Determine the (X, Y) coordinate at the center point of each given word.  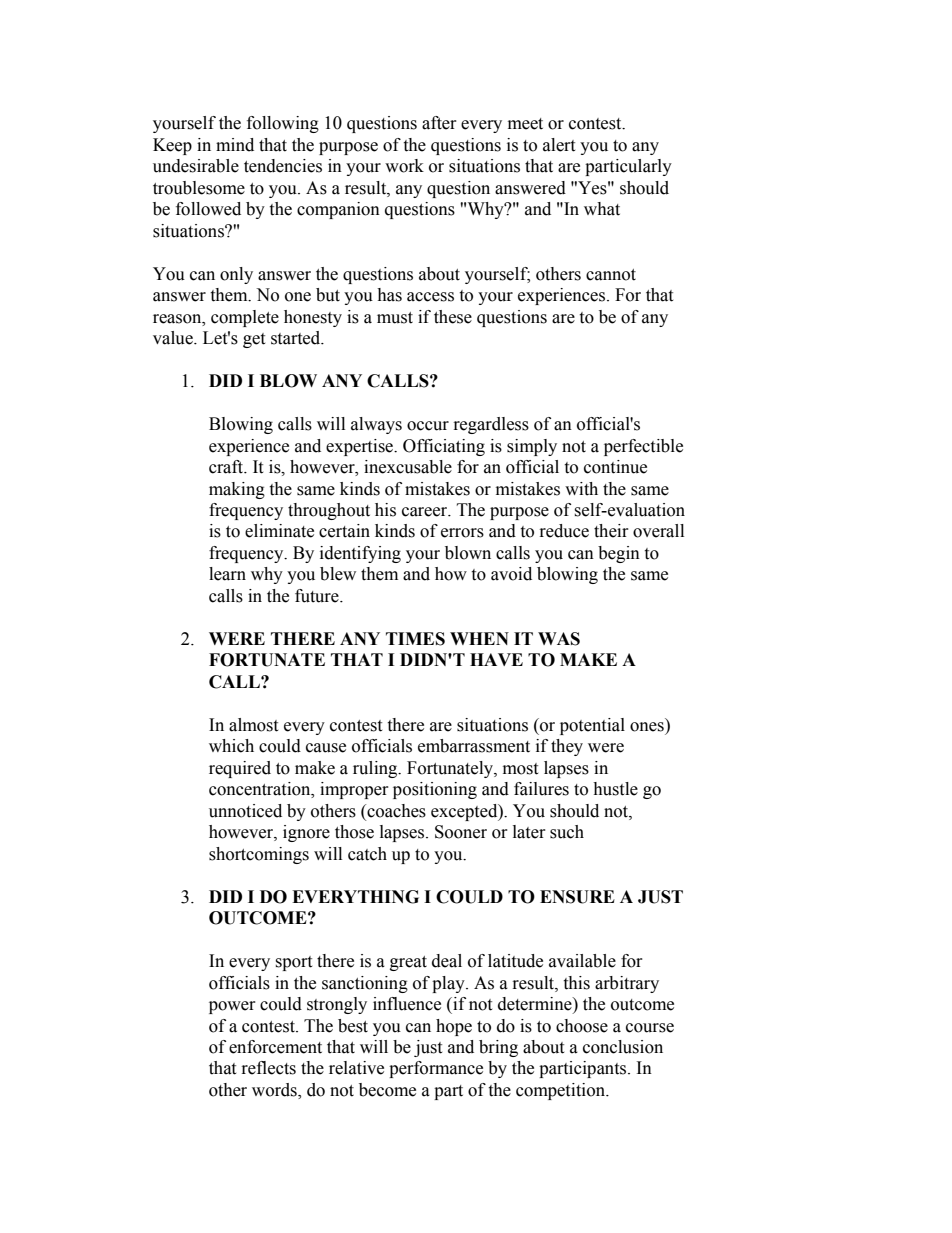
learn (227, 574)
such (567, 832)
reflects (269, 1068)
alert (559, 145)
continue (615, 467)
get (254, 340)
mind (235, 145)
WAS (559, 639)
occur (428, 426)
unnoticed (245, 811)
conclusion (623, 1047)
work (404, 166)
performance (436, 1069)
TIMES (415, 639)
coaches (395, 811)
